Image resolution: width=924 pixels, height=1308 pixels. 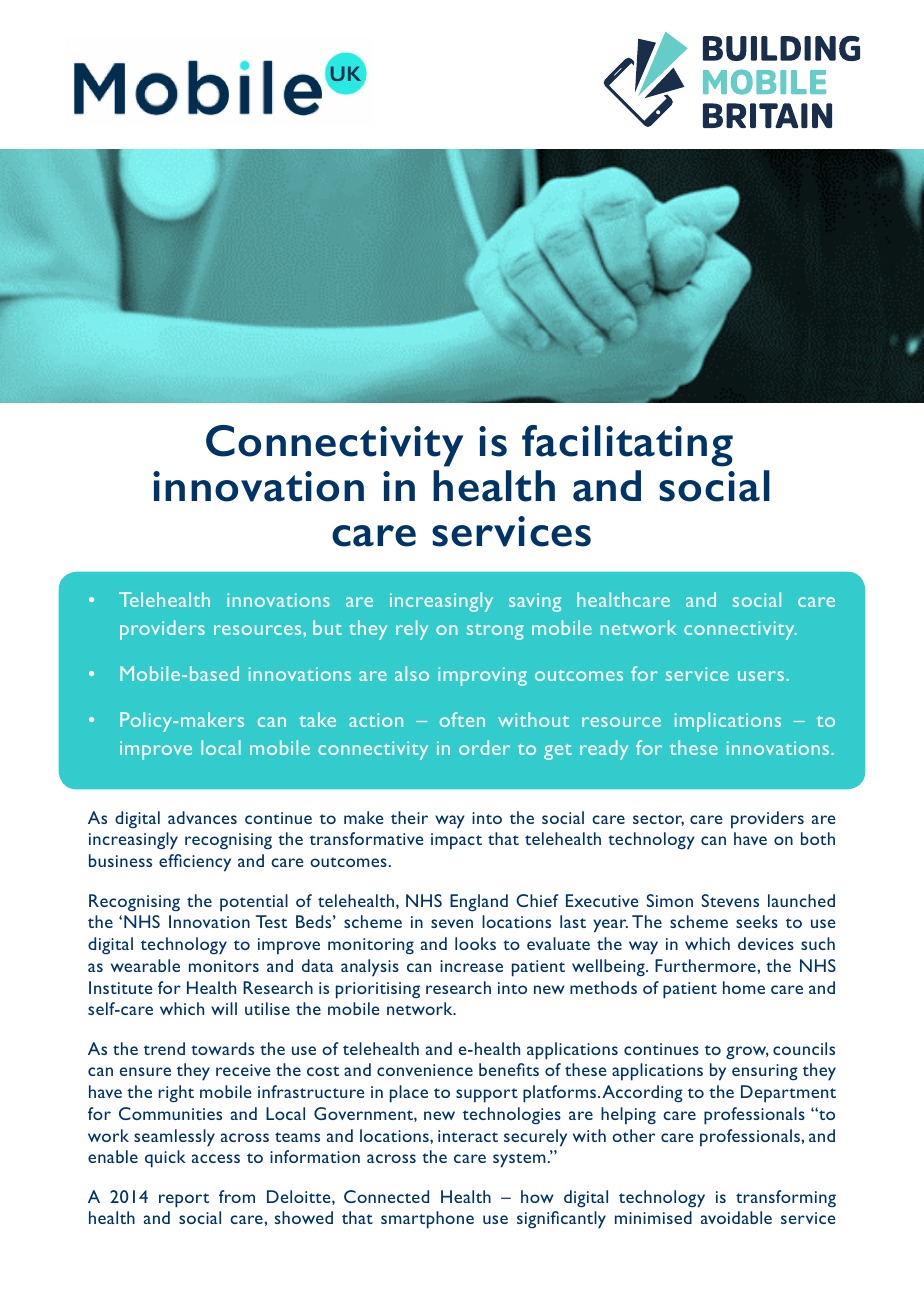 What do you see at coordinates (627, 446) in the page?
I see `facilitating` at bounding box center [627, 446].
